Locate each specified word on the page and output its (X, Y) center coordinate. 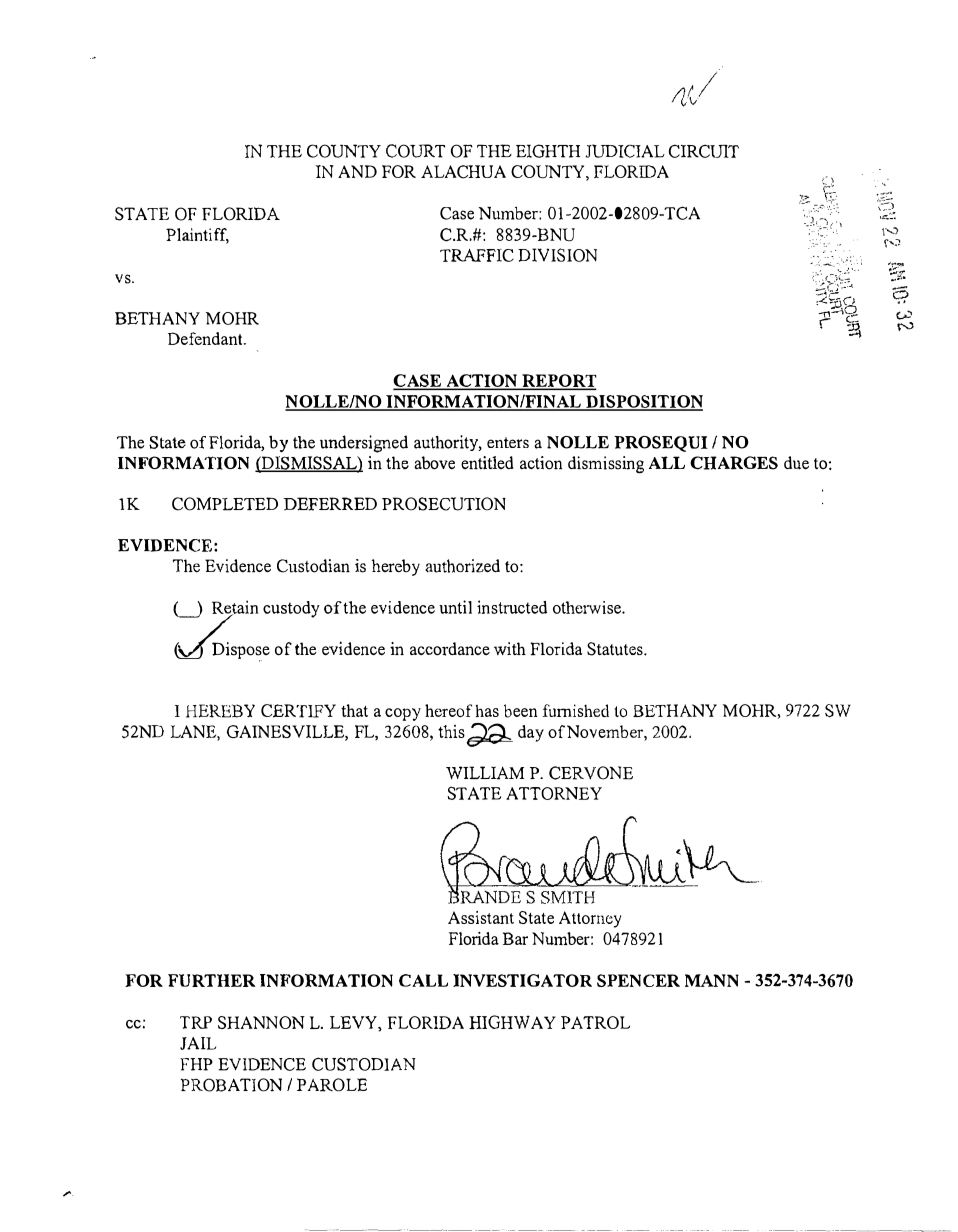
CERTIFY (298, 711)
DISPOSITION (643, 402)
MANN (712, 980)
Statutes (616, 649)
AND (357, 171)
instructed (512, 607)
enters (508, 442)
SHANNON (261, 1022)
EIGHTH (548, 151)
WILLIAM (485, 773)
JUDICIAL (625, 151)
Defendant (206, 338)
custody (291, 609)
